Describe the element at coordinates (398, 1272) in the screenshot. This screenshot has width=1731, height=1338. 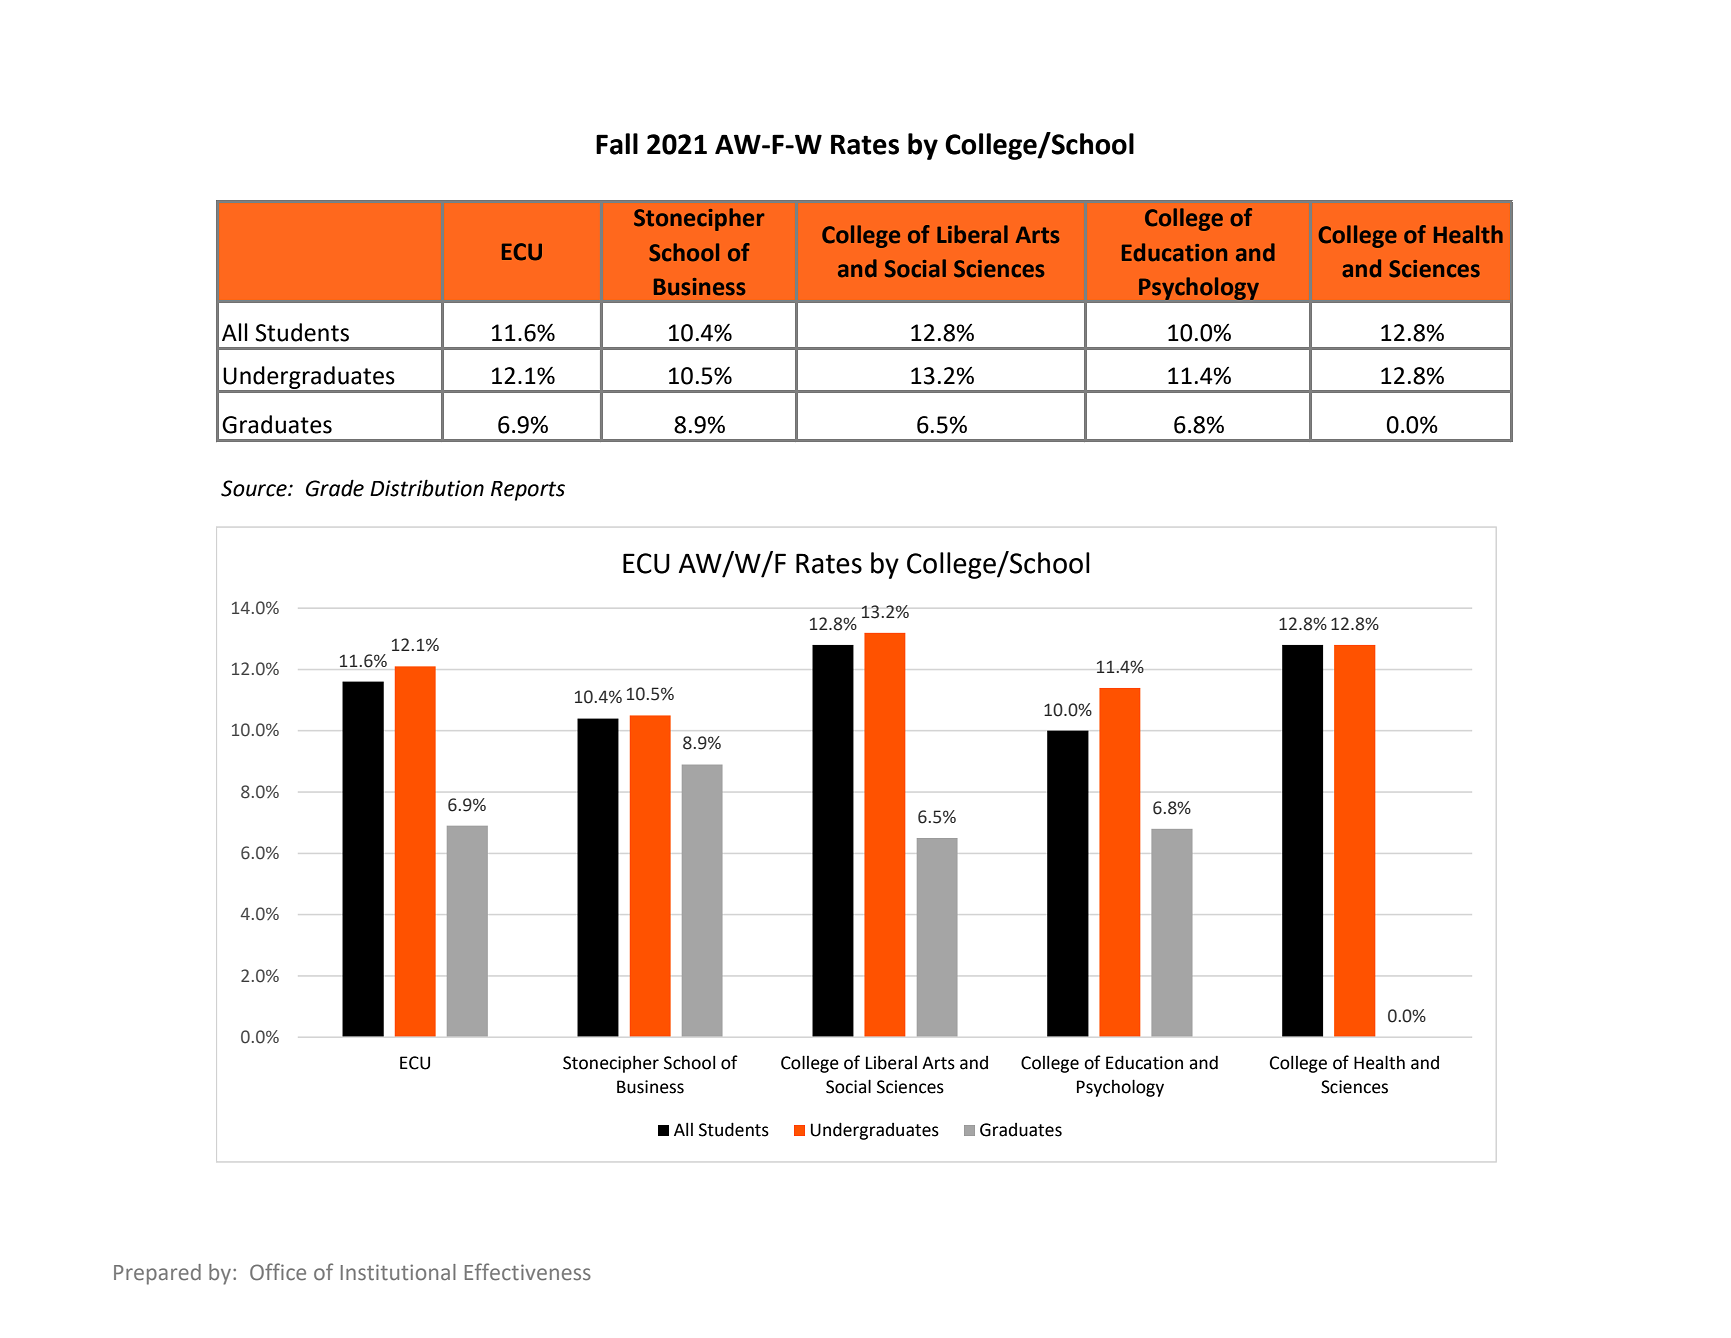
I see `Institutional` at that location.
